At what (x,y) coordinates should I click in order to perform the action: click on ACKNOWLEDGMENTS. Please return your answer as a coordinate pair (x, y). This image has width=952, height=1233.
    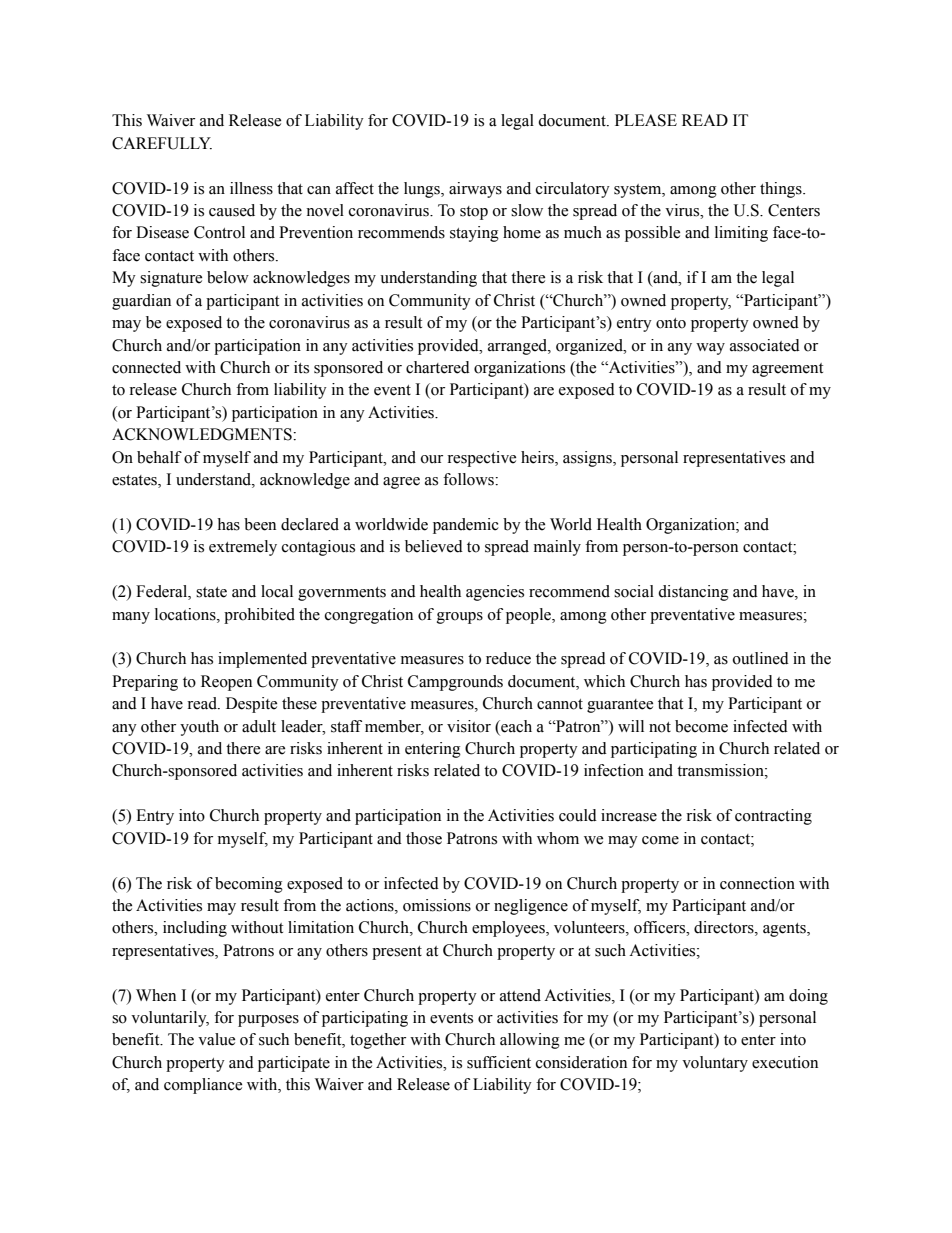
    Looking at the image, I should click on (203, 434).
